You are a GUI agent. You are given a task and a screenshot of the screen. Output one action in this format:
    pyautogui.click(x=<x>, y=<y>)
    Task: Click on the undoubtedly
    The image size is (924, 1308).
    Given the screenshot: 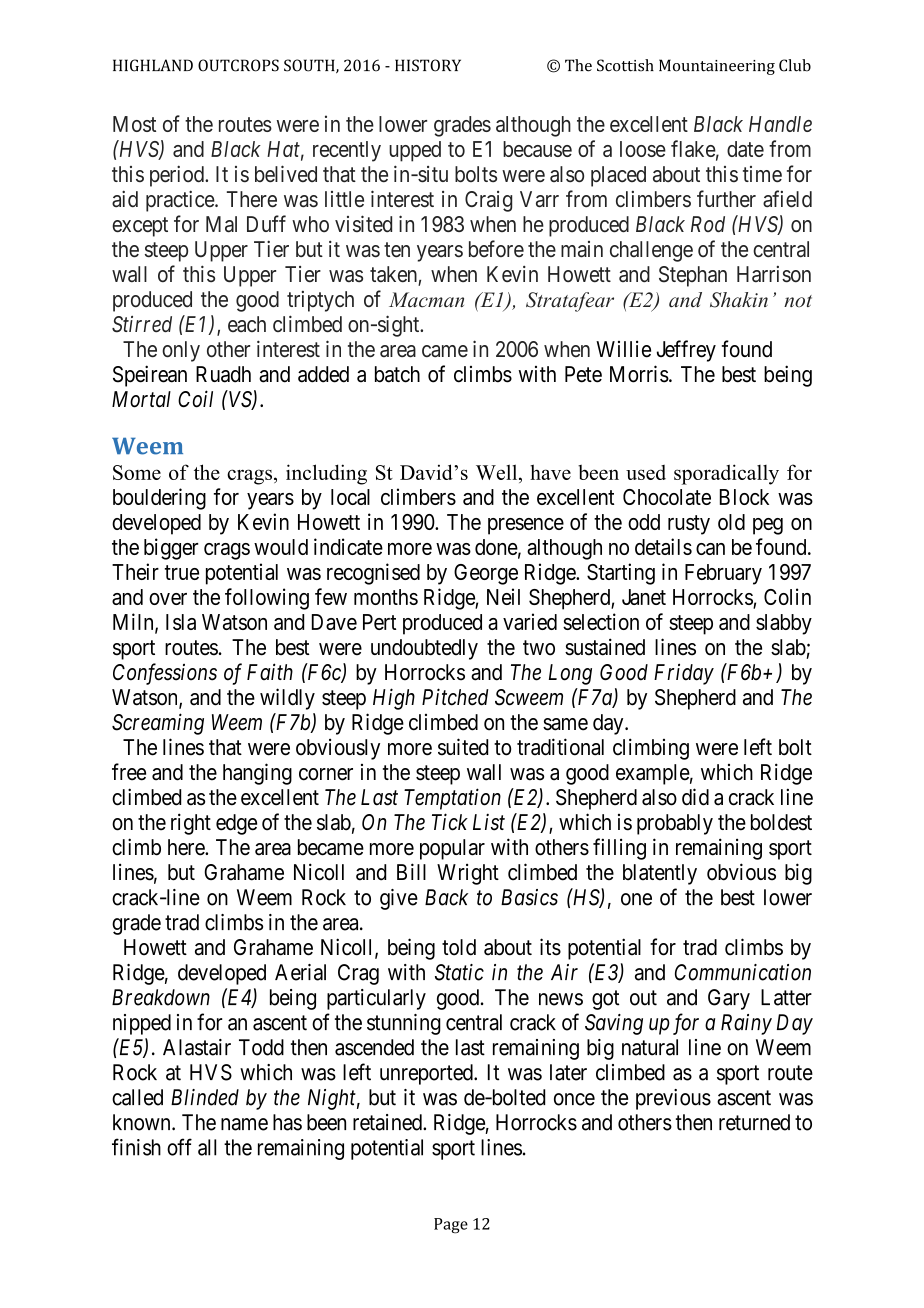 What is the action you would take?
    pyautogui.click(x=424, y=649)
